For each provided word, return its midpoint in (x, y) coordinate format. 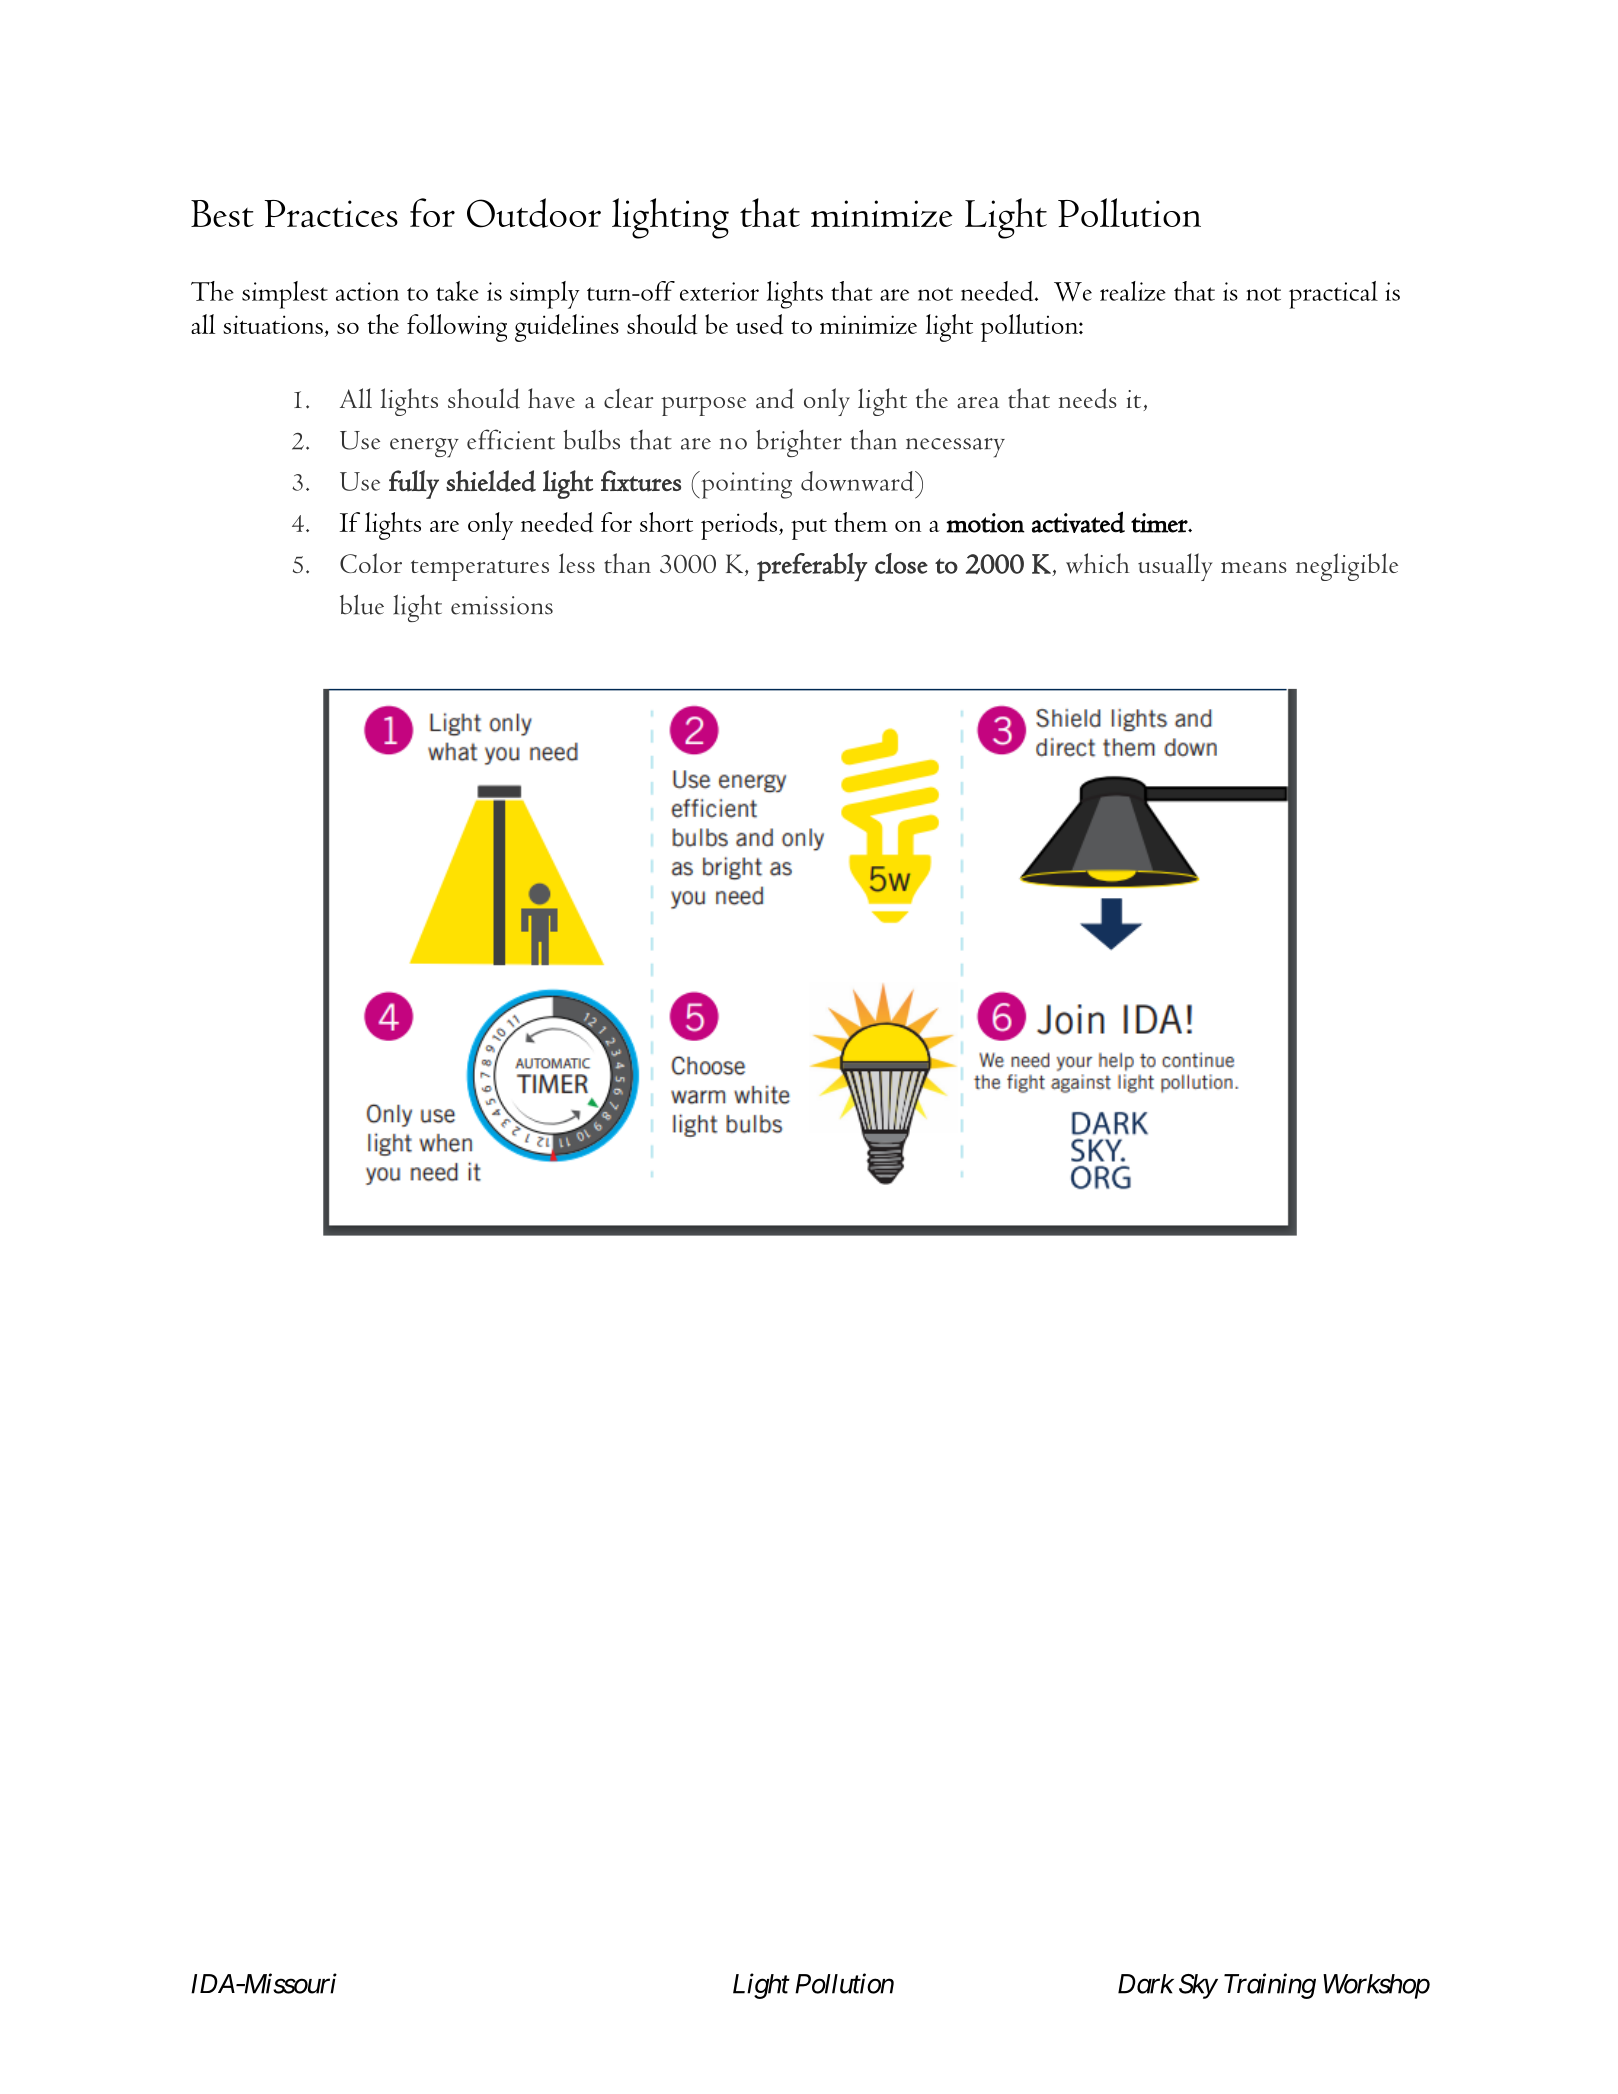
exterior (719, 291)
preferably (812, 567)
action (367, 291)
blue (362, 604)
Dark (1146, 1984)
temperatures (480, 570)
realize (1133, 291)
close (901, 563)
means (1254, 568)
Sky (1198, 1986)
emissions (502, 605)
